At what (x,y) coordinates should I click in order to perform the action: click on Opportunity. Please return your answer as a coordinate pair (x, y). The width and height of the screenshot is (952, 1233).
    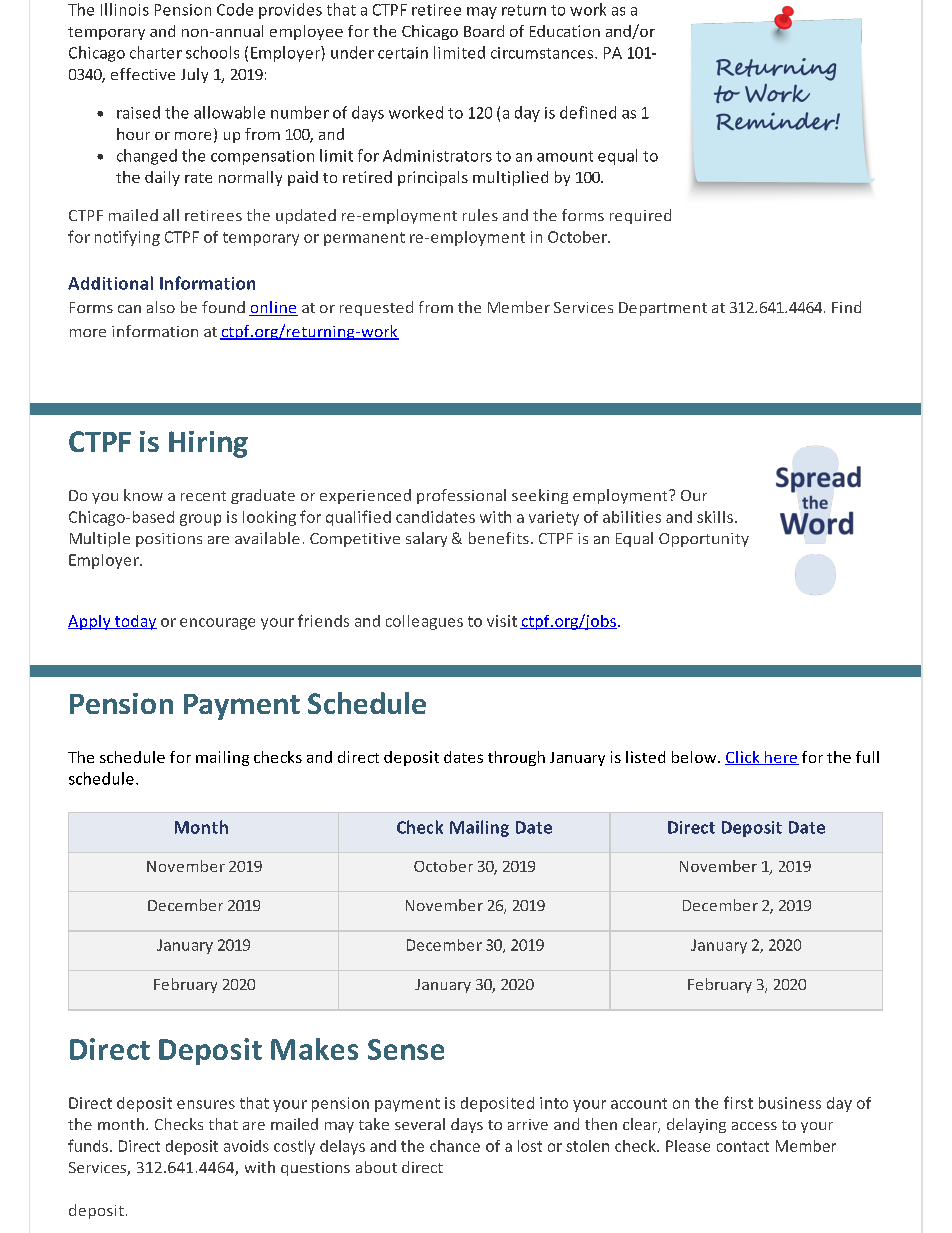
    Looking at the image, I should click on (704, 540).
